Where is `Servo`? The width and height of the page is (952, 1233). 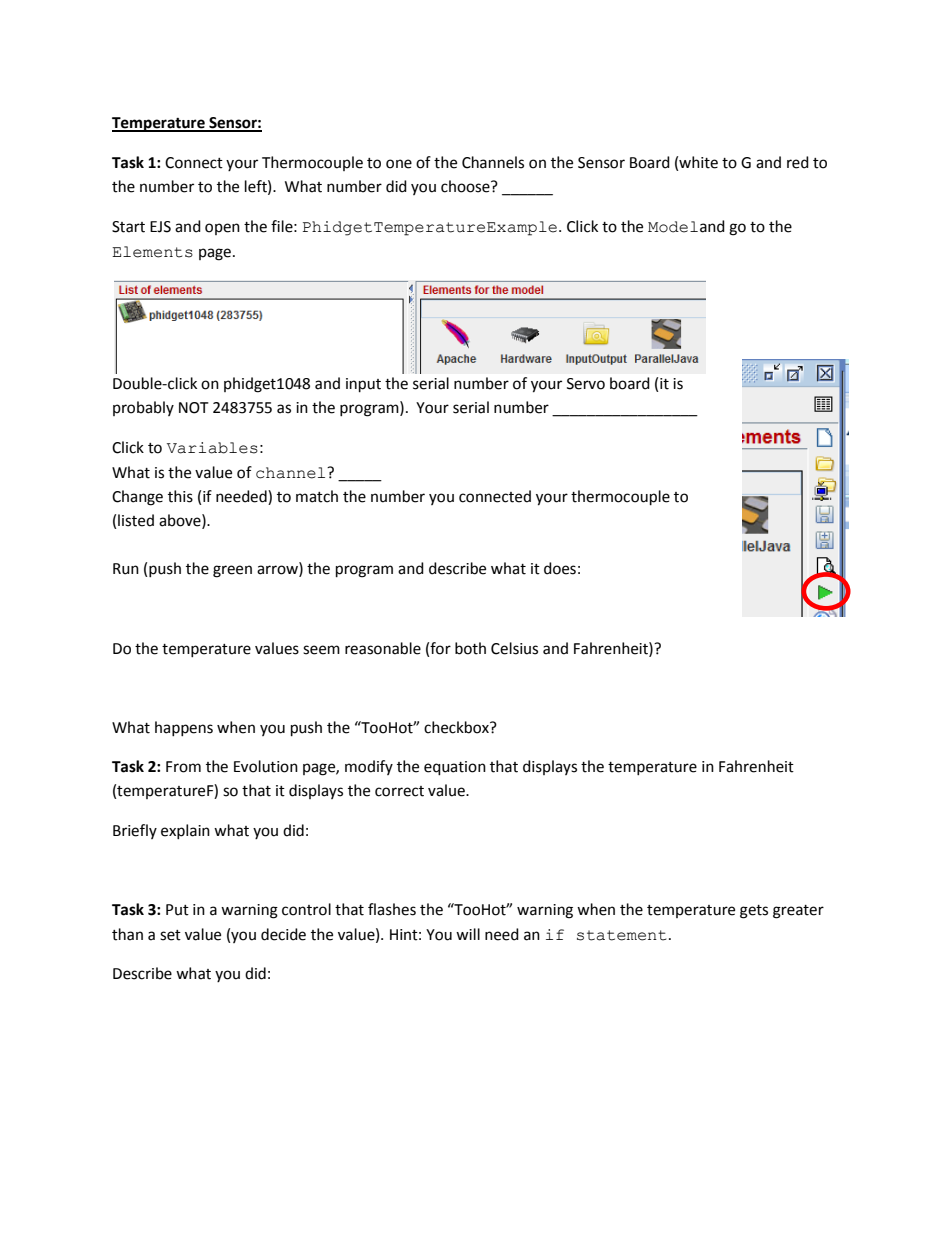 Servo is located at coordinates (586, 384).
